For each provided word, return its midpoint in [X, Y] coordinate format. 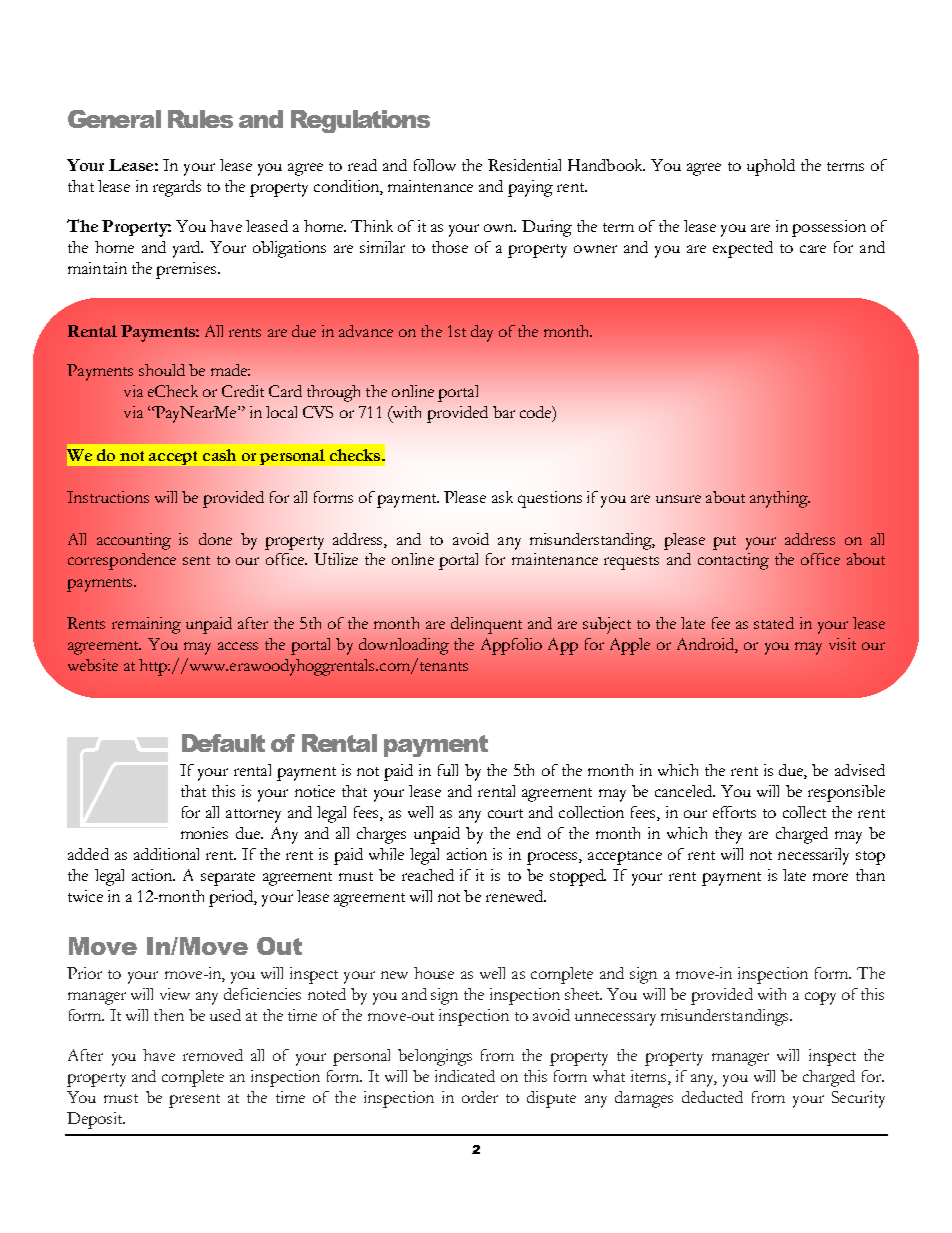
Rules [200, 119]
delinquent [486, 625]
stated [774, 623]
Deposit [96, 1120]
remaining [146, 625]
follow [435, 165]
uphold [771, 167]
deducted [712, 1097]
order [480, 1097]
